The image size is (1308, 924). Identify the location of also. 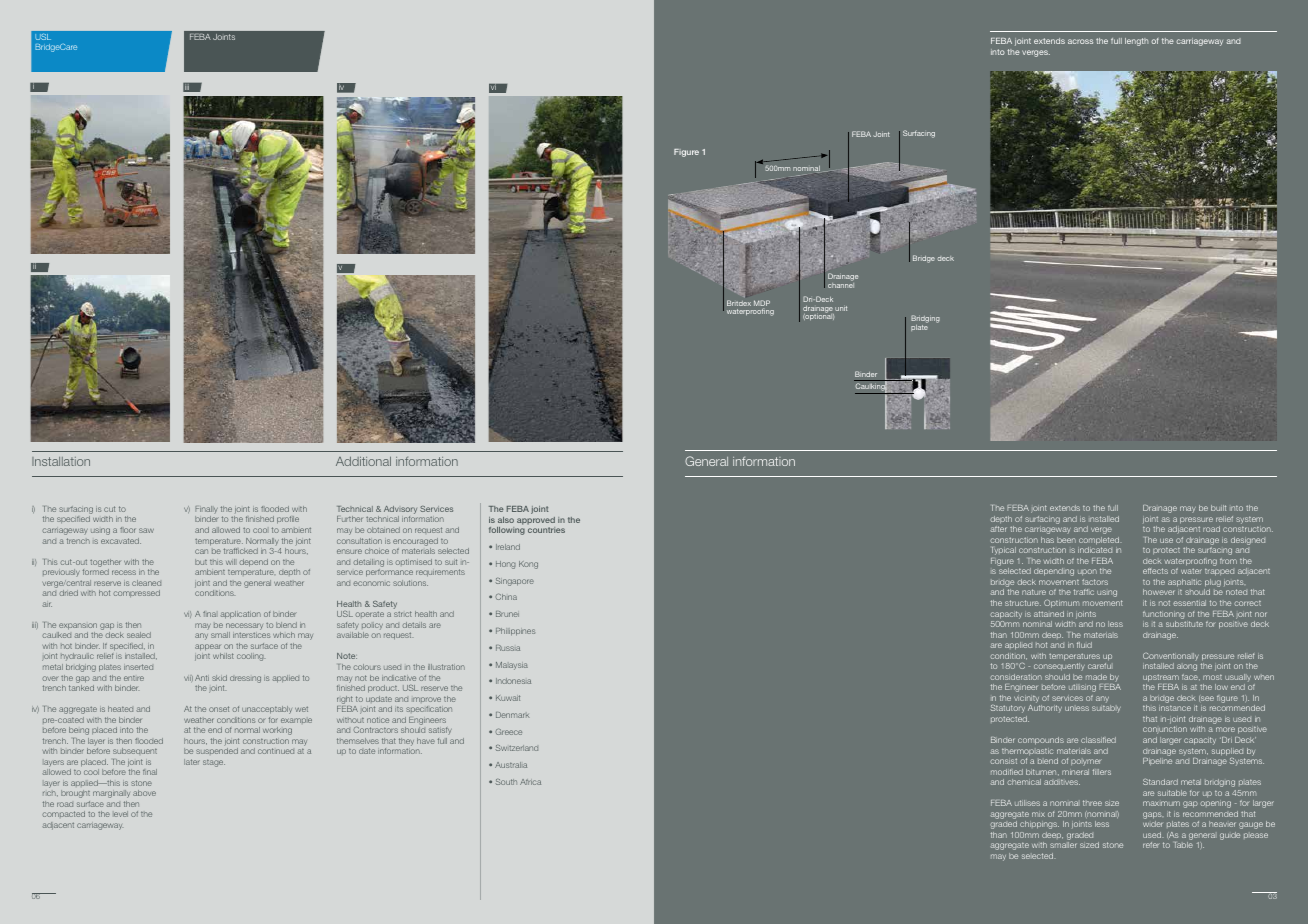
(506, 520).
